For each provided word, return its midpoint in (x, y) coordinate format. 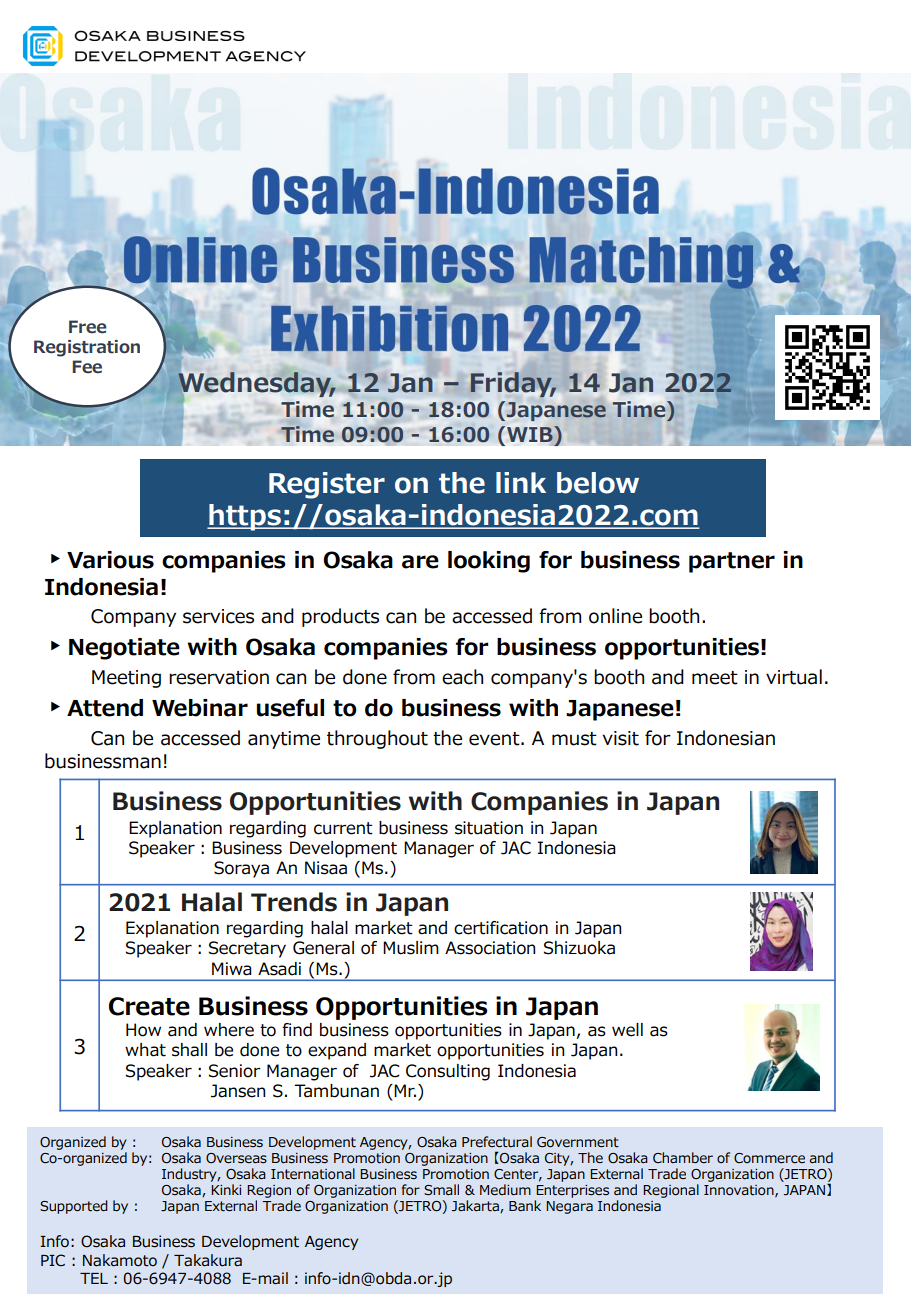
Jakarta (476, 1206)
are (420, 562)
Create (149, 1006)
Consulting (448, 1072)
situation (489, 828)
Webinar (200, 708)
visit (620, 738)
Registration (87, 348)
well (627, 1030)
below (598, 483)
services (218, 616)
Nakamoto (120, 1260)
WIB (531, 434)
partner (732, 562)
